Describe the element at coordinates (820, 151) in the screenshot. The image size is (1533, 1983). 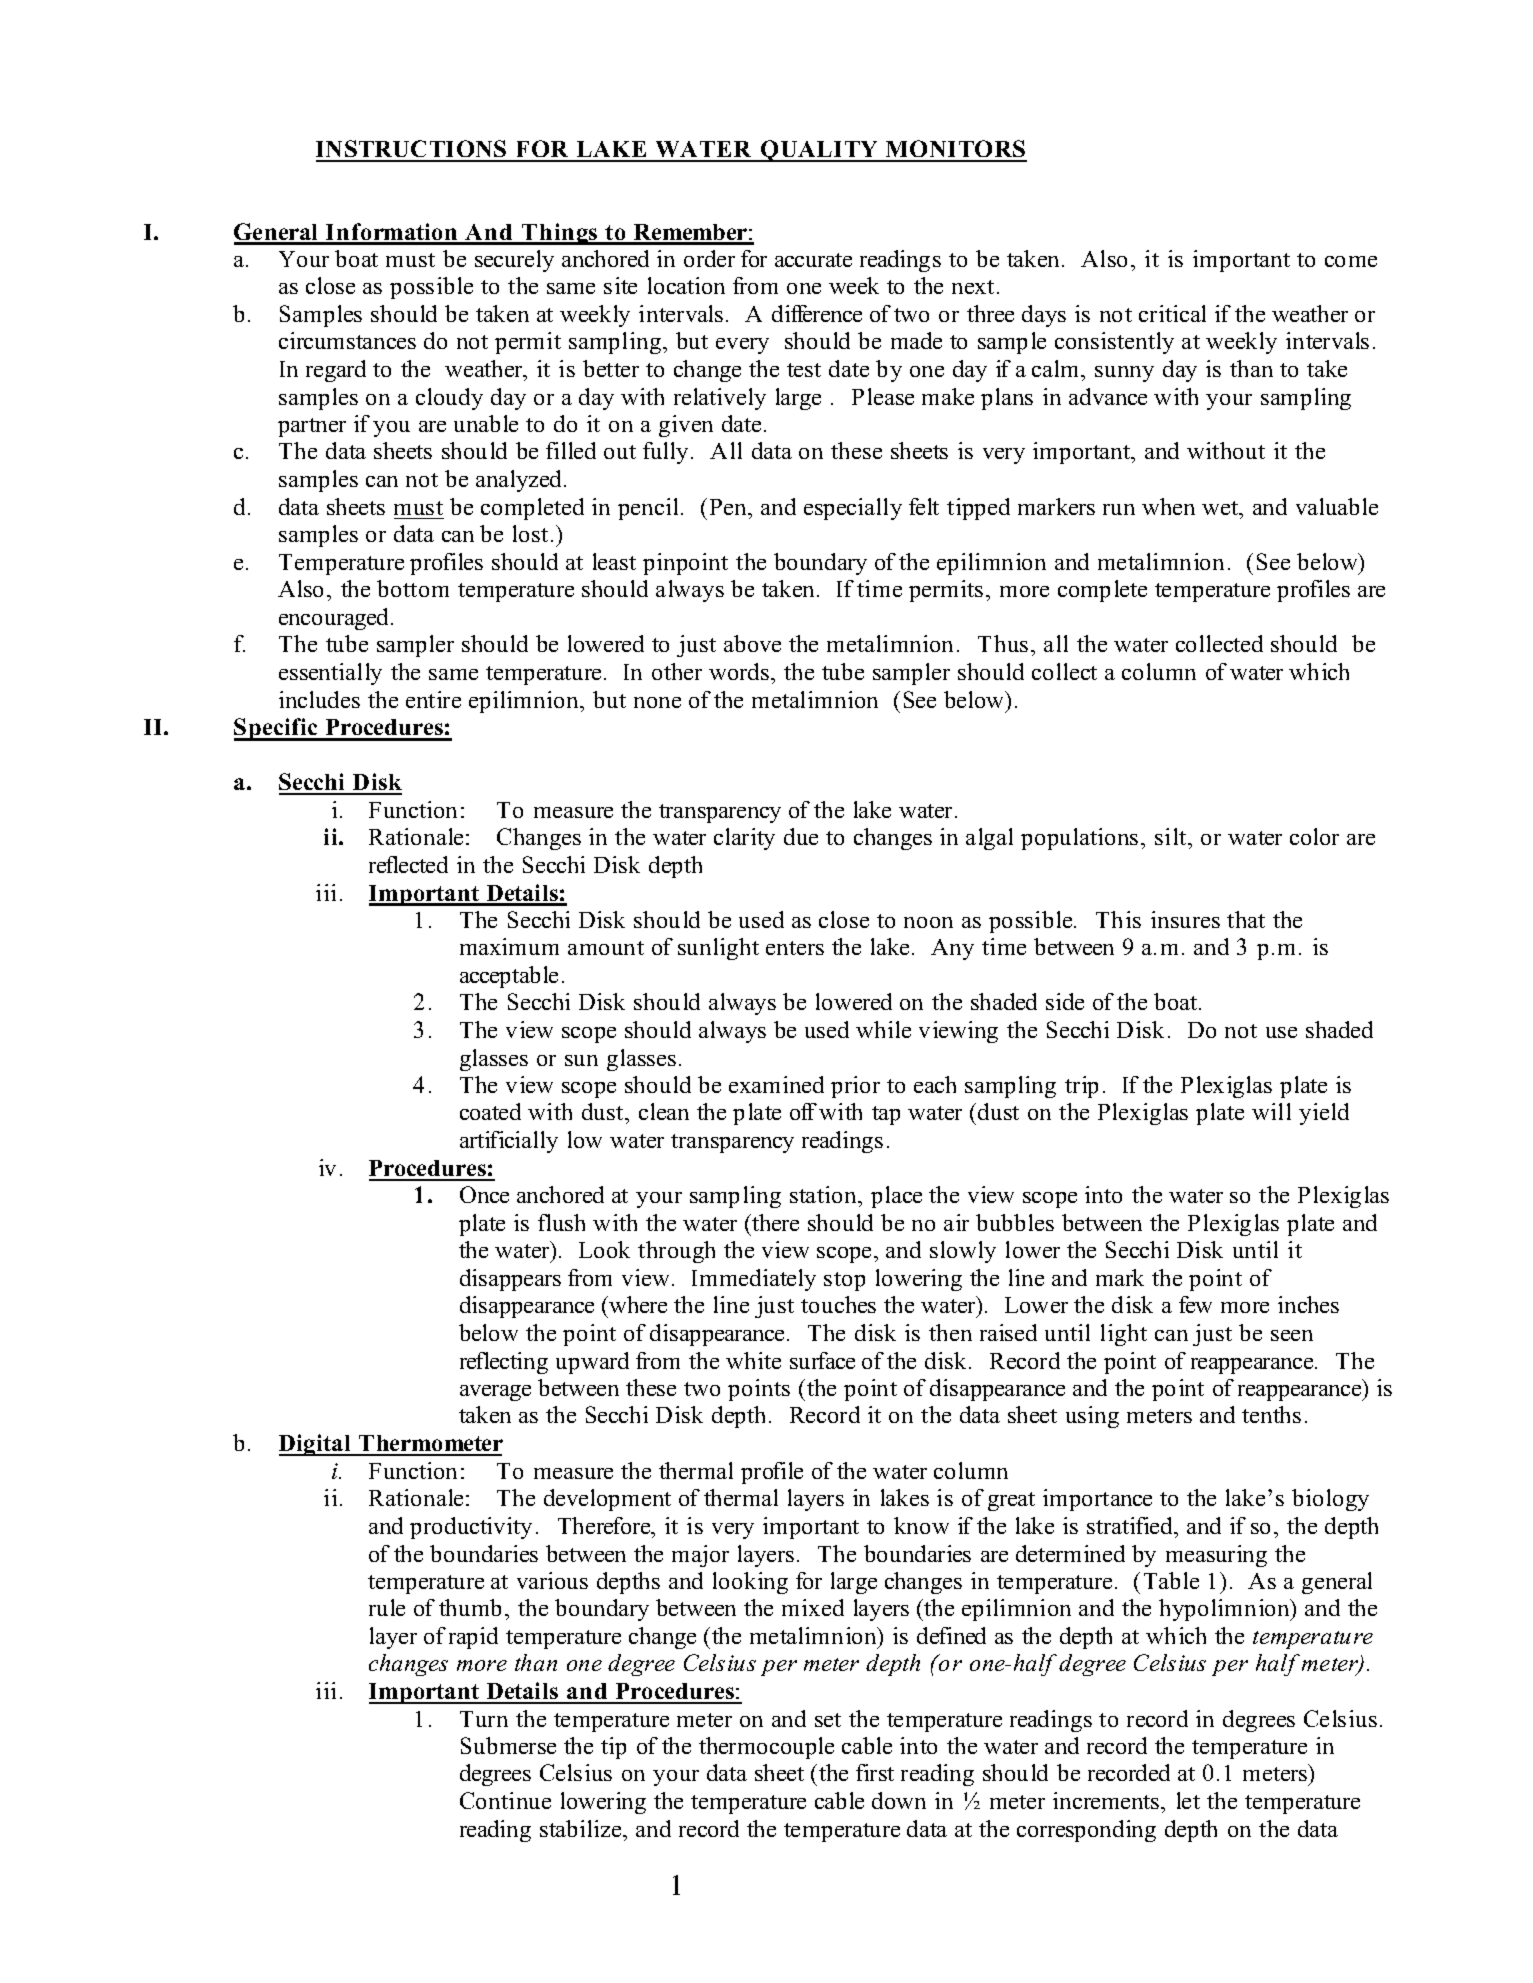
I see `QUALITY` at that location.
